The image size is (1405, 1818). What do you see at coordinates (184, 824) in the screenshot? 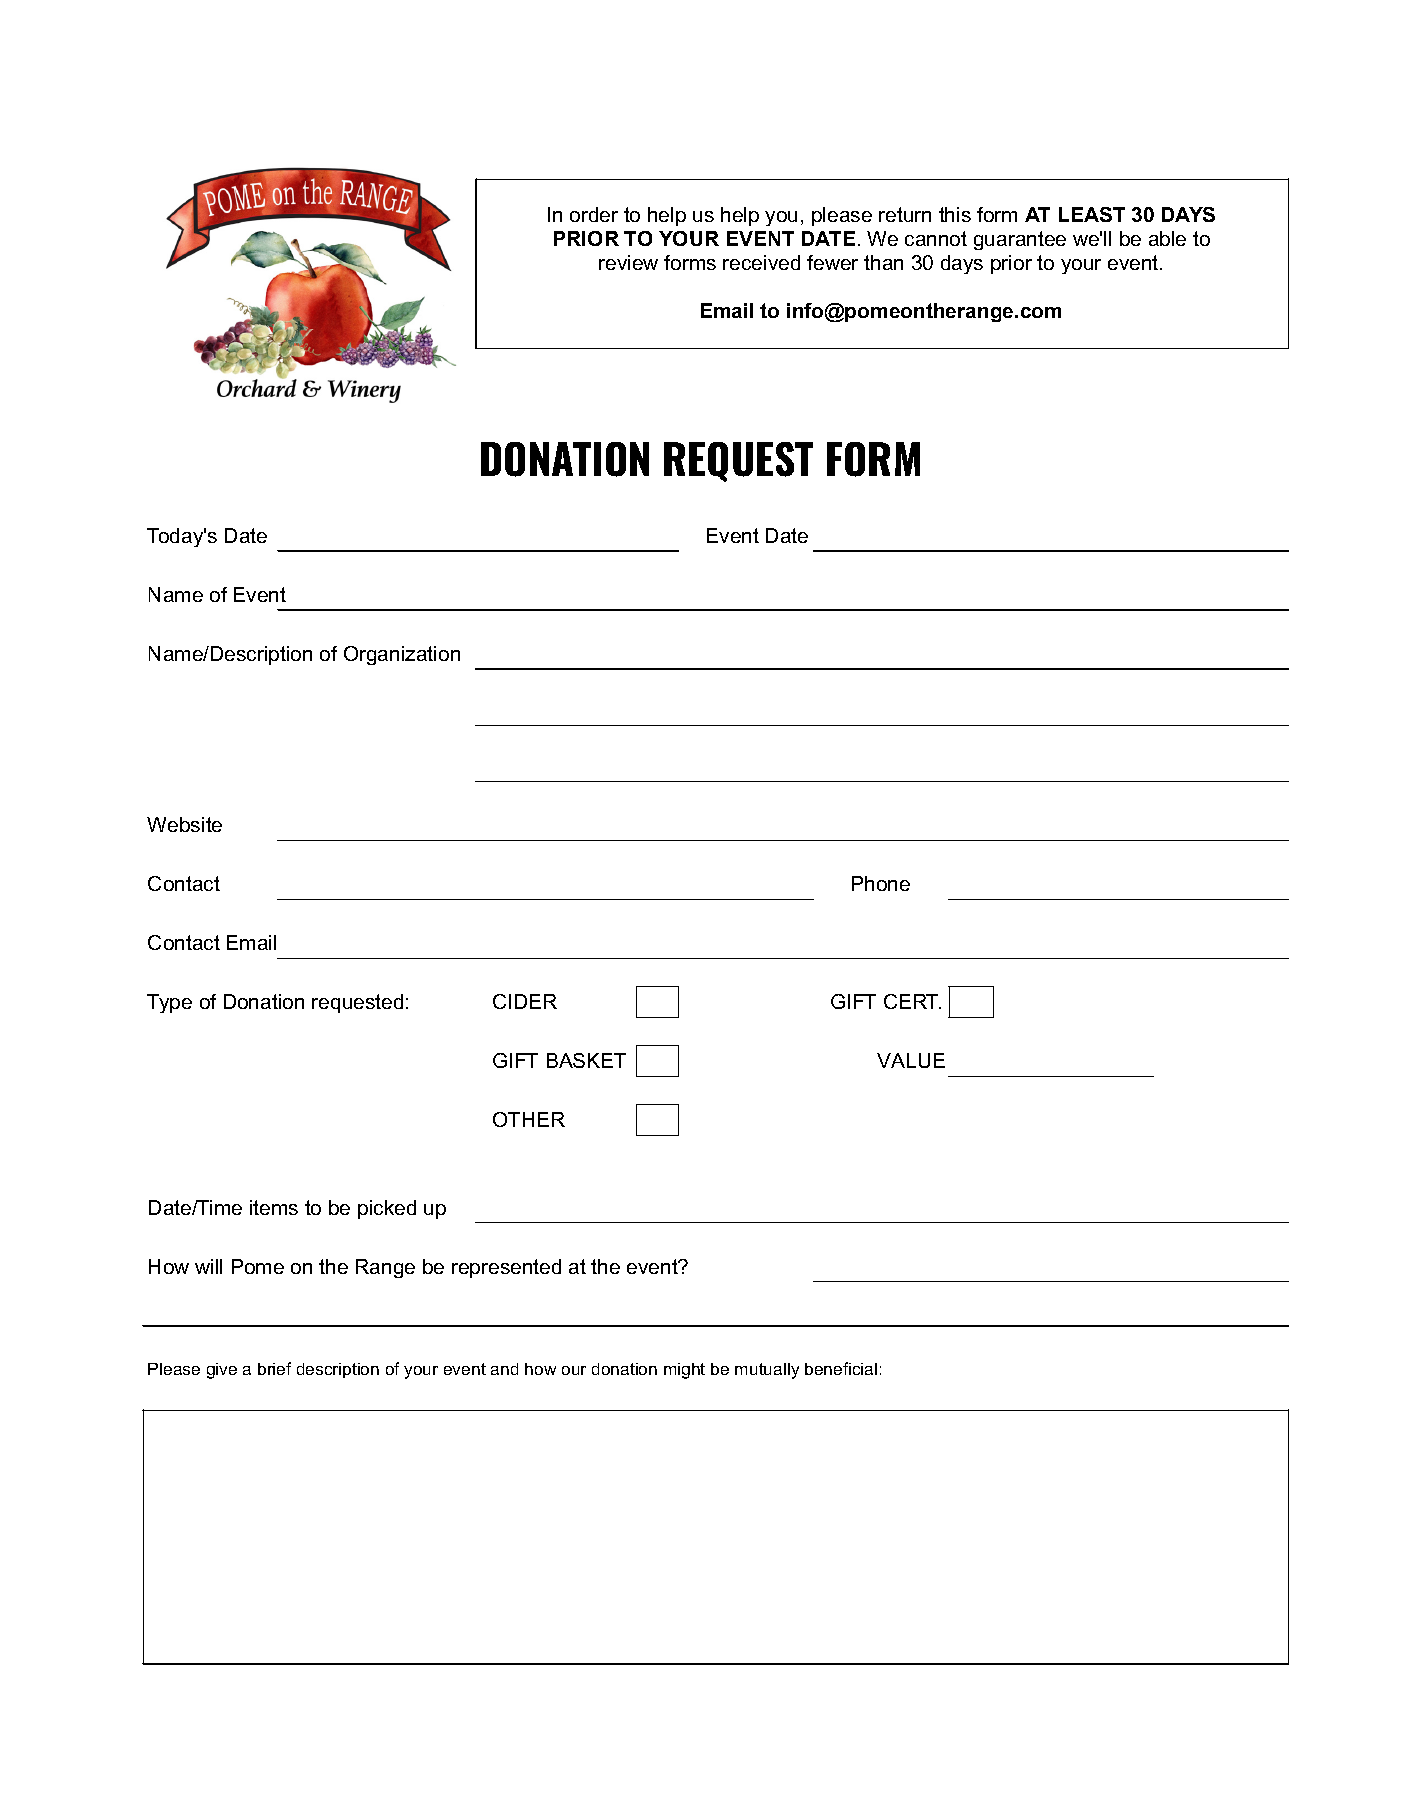
I see `Website` at bounding box center [184, 824].
